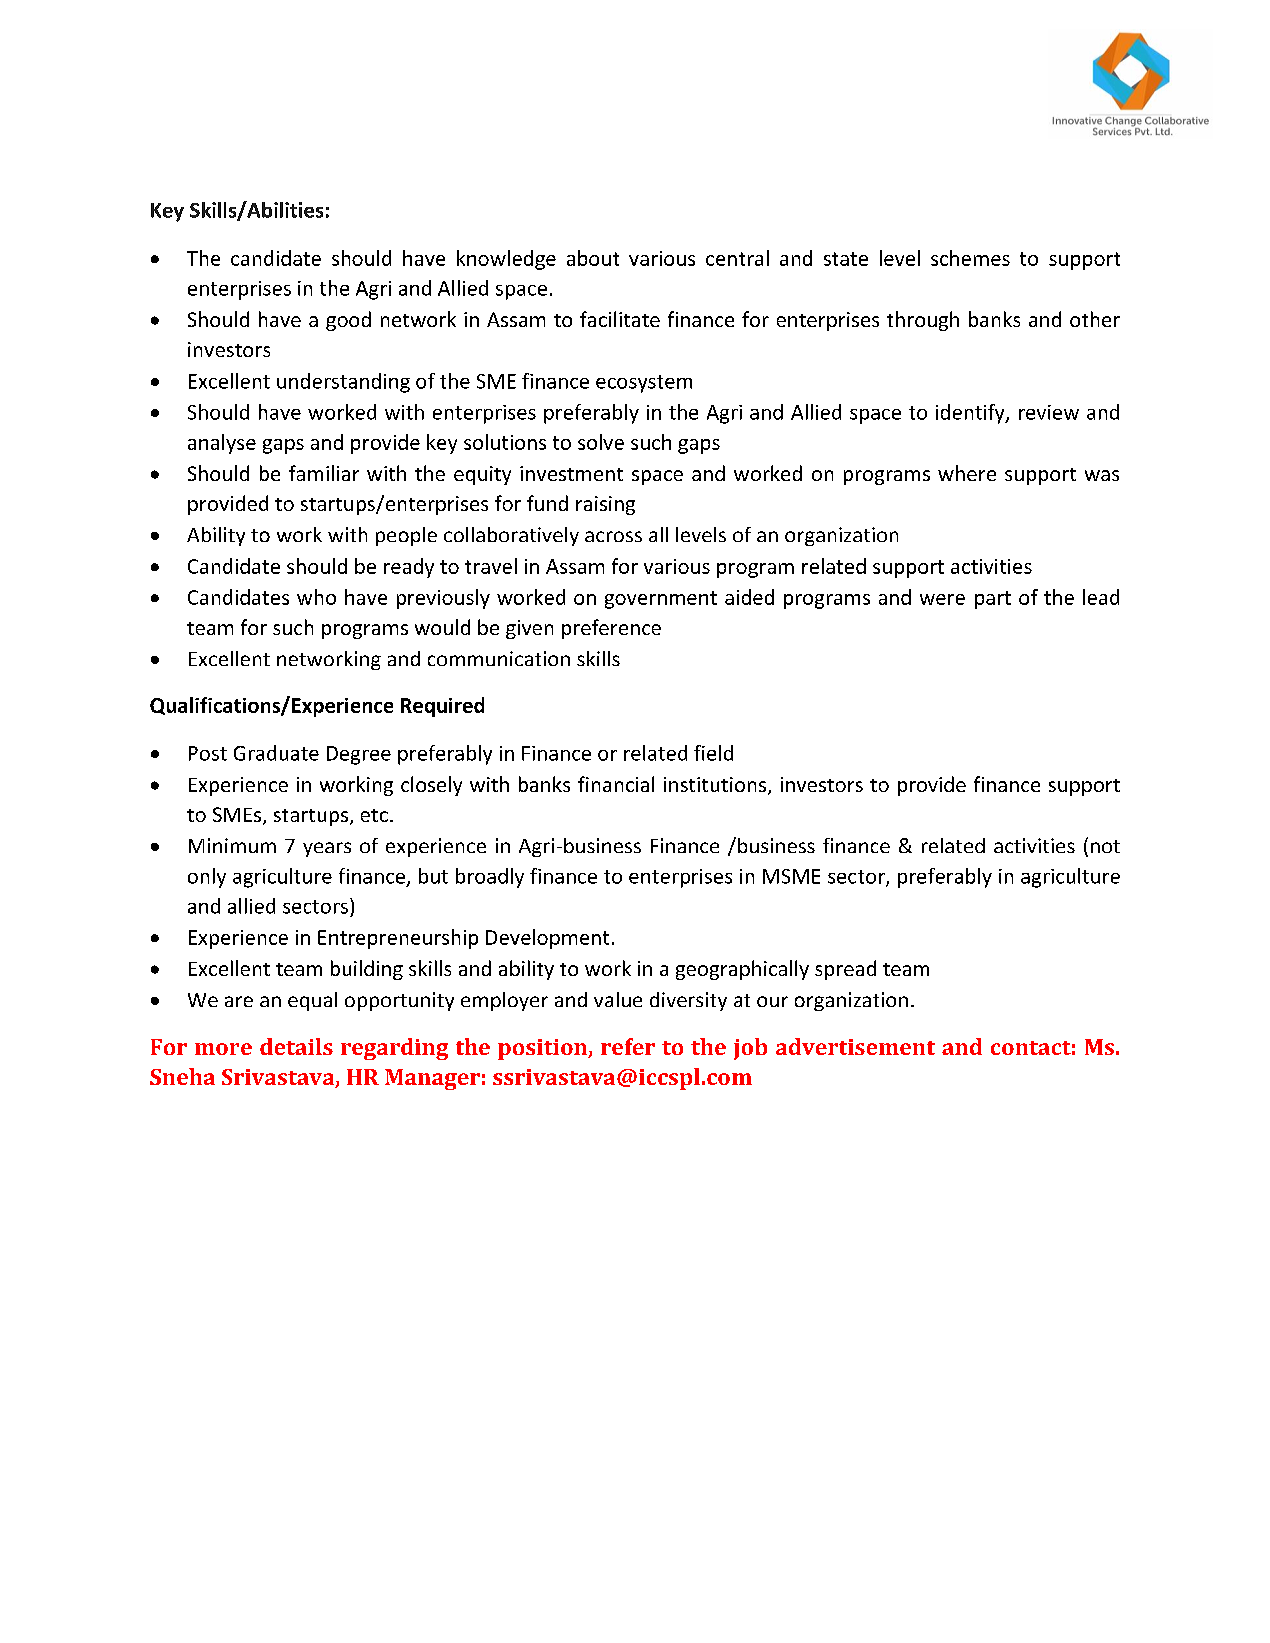  Describe the element at coordinates (855, 1046) in the screenshot. I see `advertisement` at that location.
